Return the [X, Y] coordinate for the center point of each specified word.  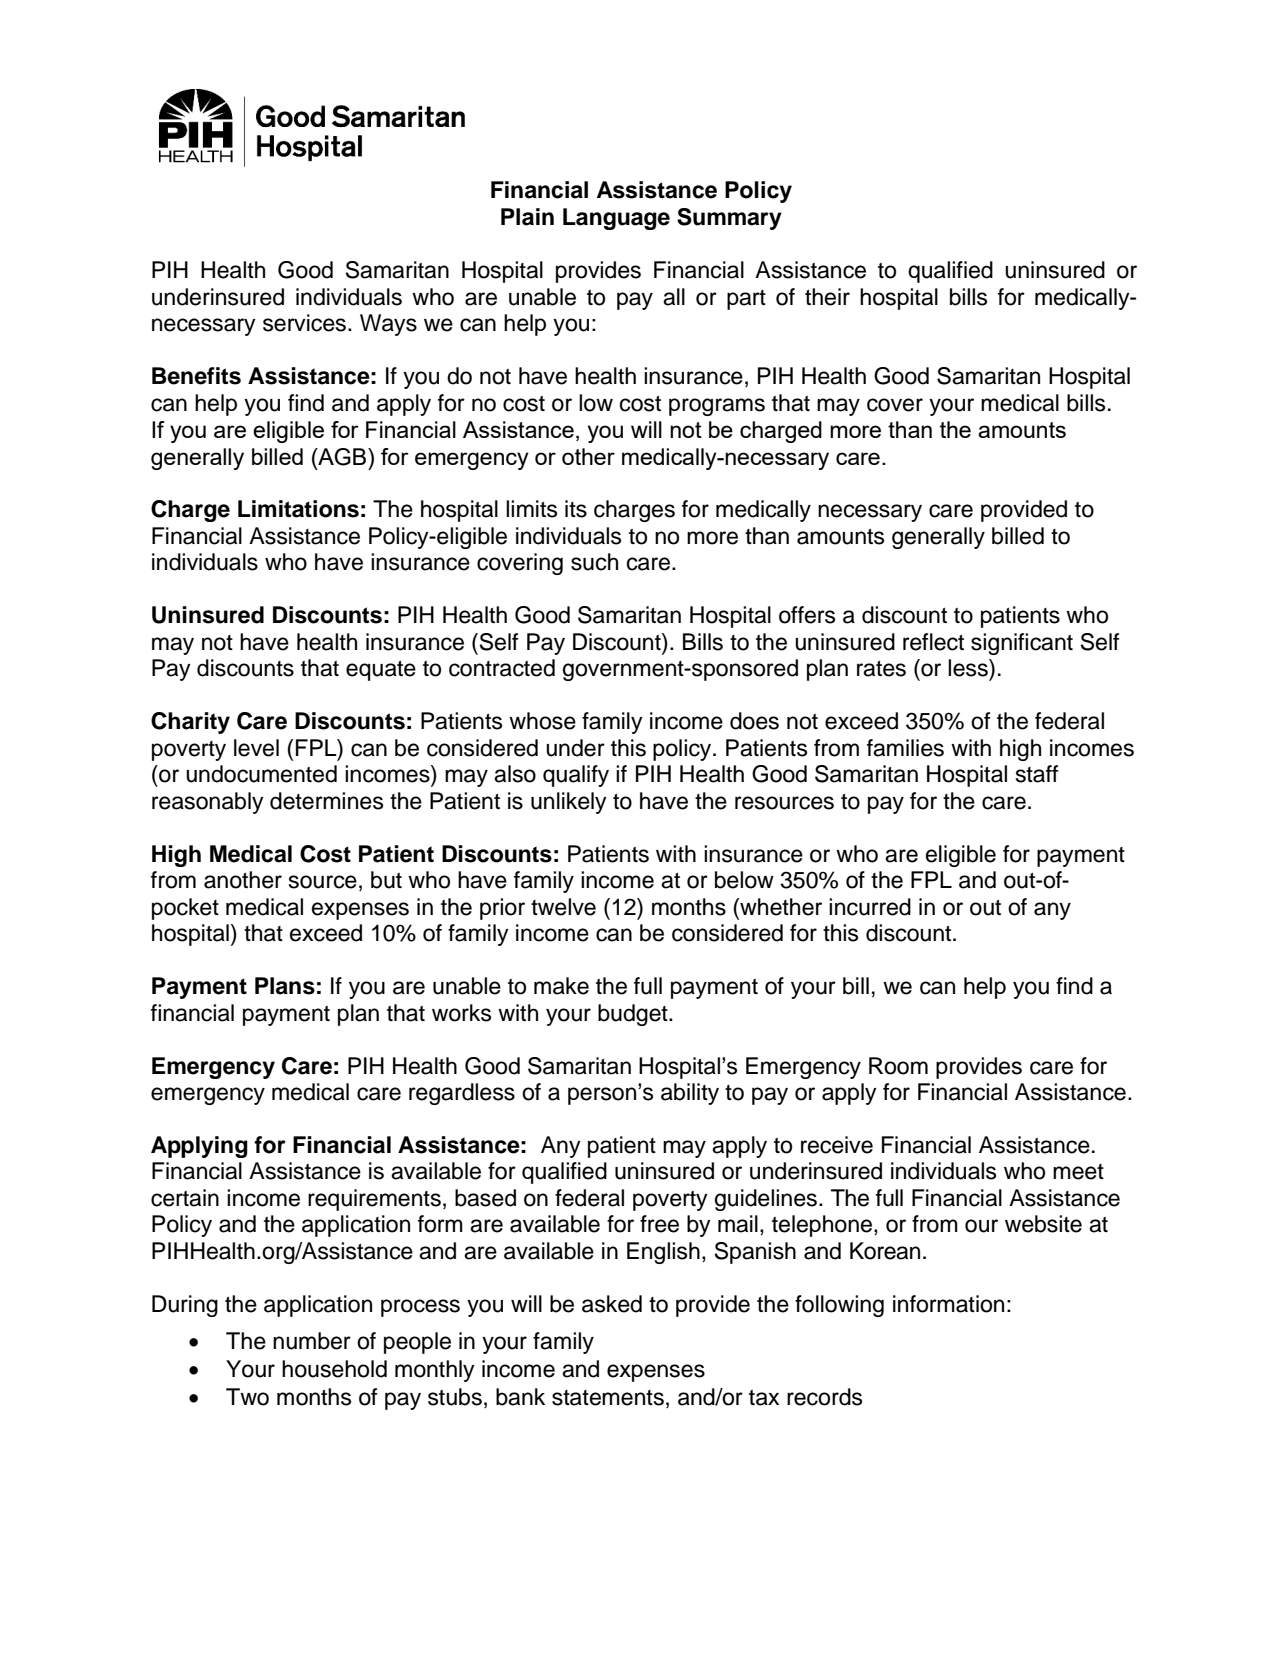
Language [616, 219]
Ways [388, 325]
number [312, 1341]
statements [608, 1398]
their [827, 297]
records [824, 1397]
